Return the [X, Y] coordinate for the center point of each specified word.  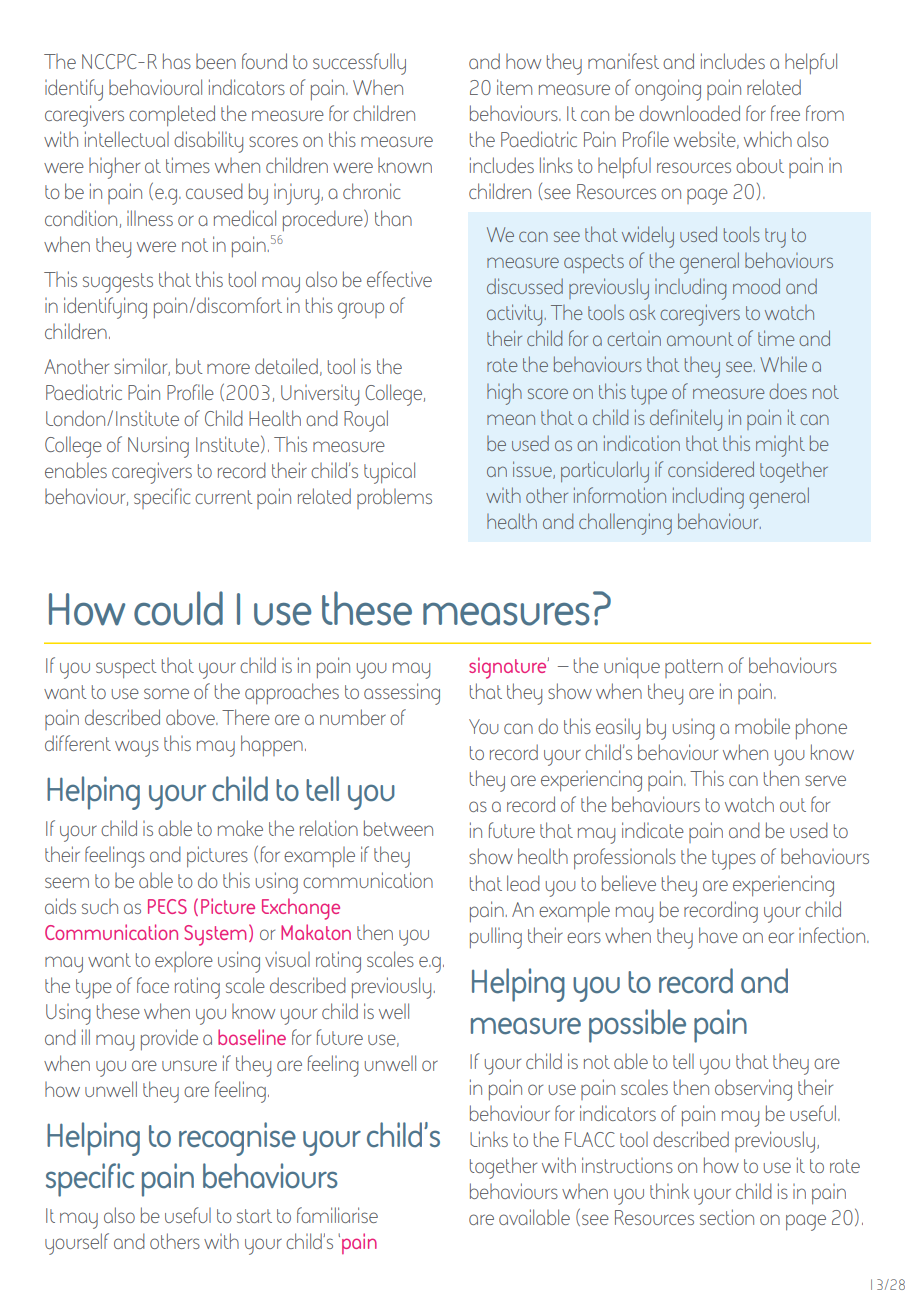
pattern [694, 668]
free [785, 113]
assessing [402, 694]
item [514, 87]
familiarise [337, 1215]
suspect [126, 668]
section [727, 1217]
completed [172, 115]
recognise [237, 1139]
